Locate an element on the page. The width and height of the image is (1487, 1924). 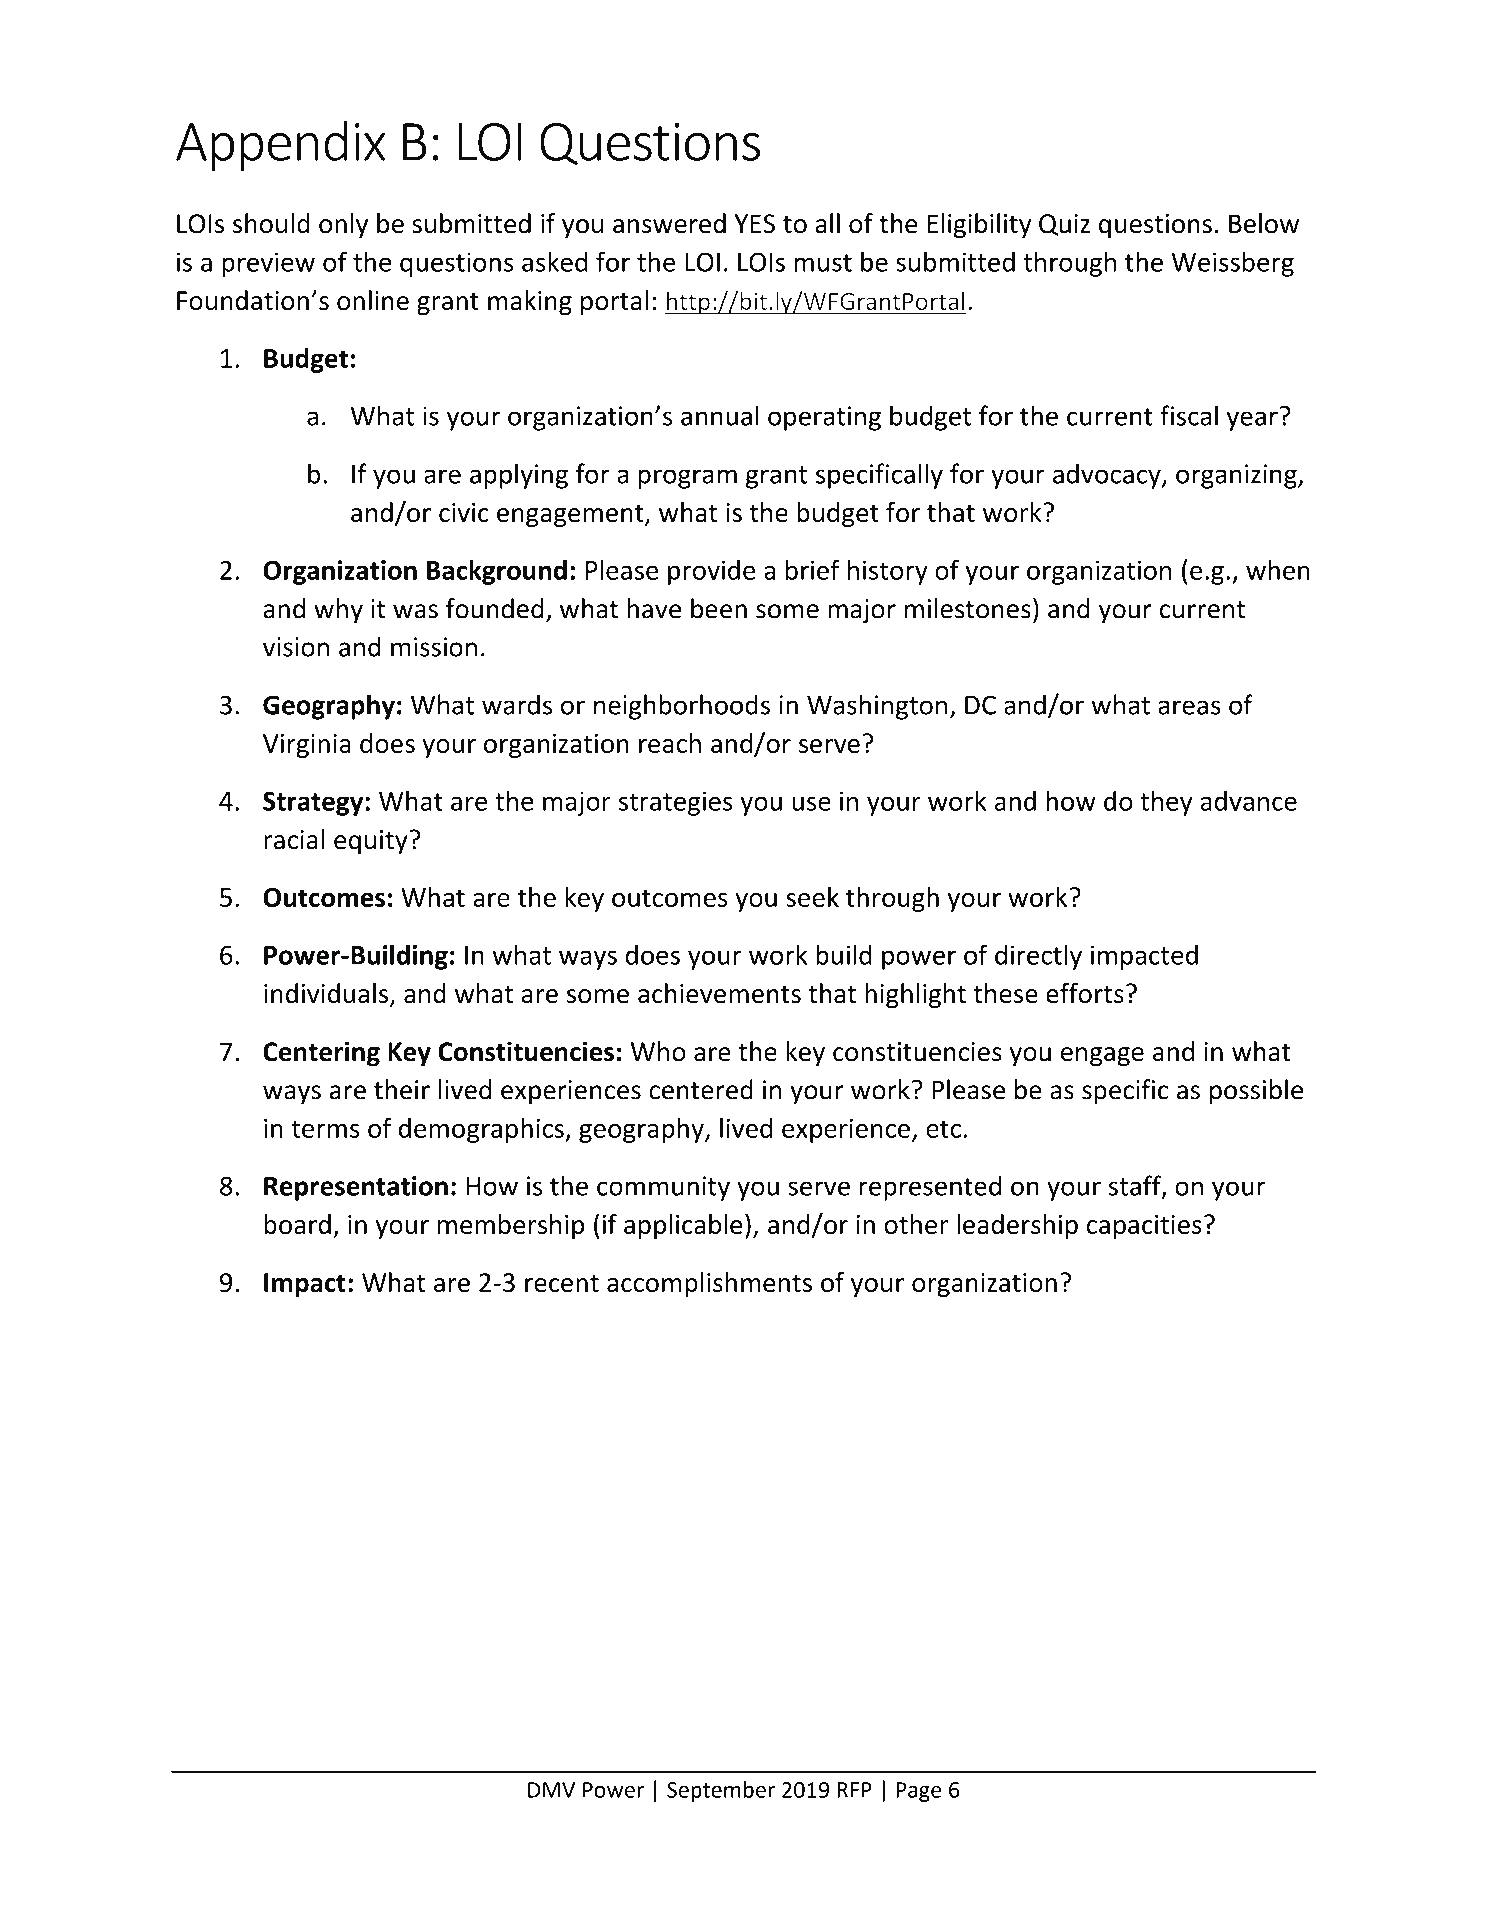
YES is located at coordinates (755, 224).
